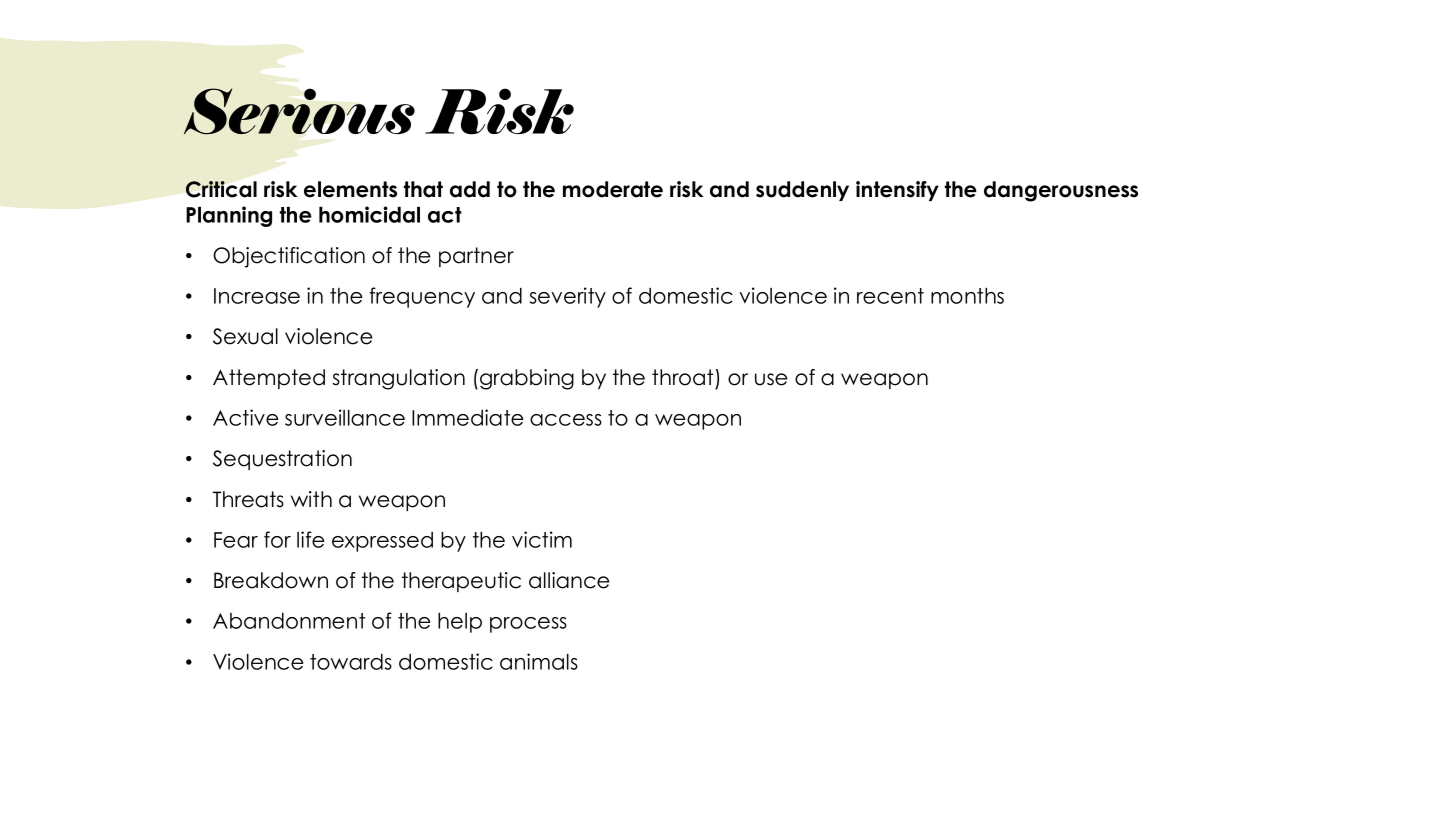 This document has height=819, width=1456. I want to click on partner, so click(476, 257).
